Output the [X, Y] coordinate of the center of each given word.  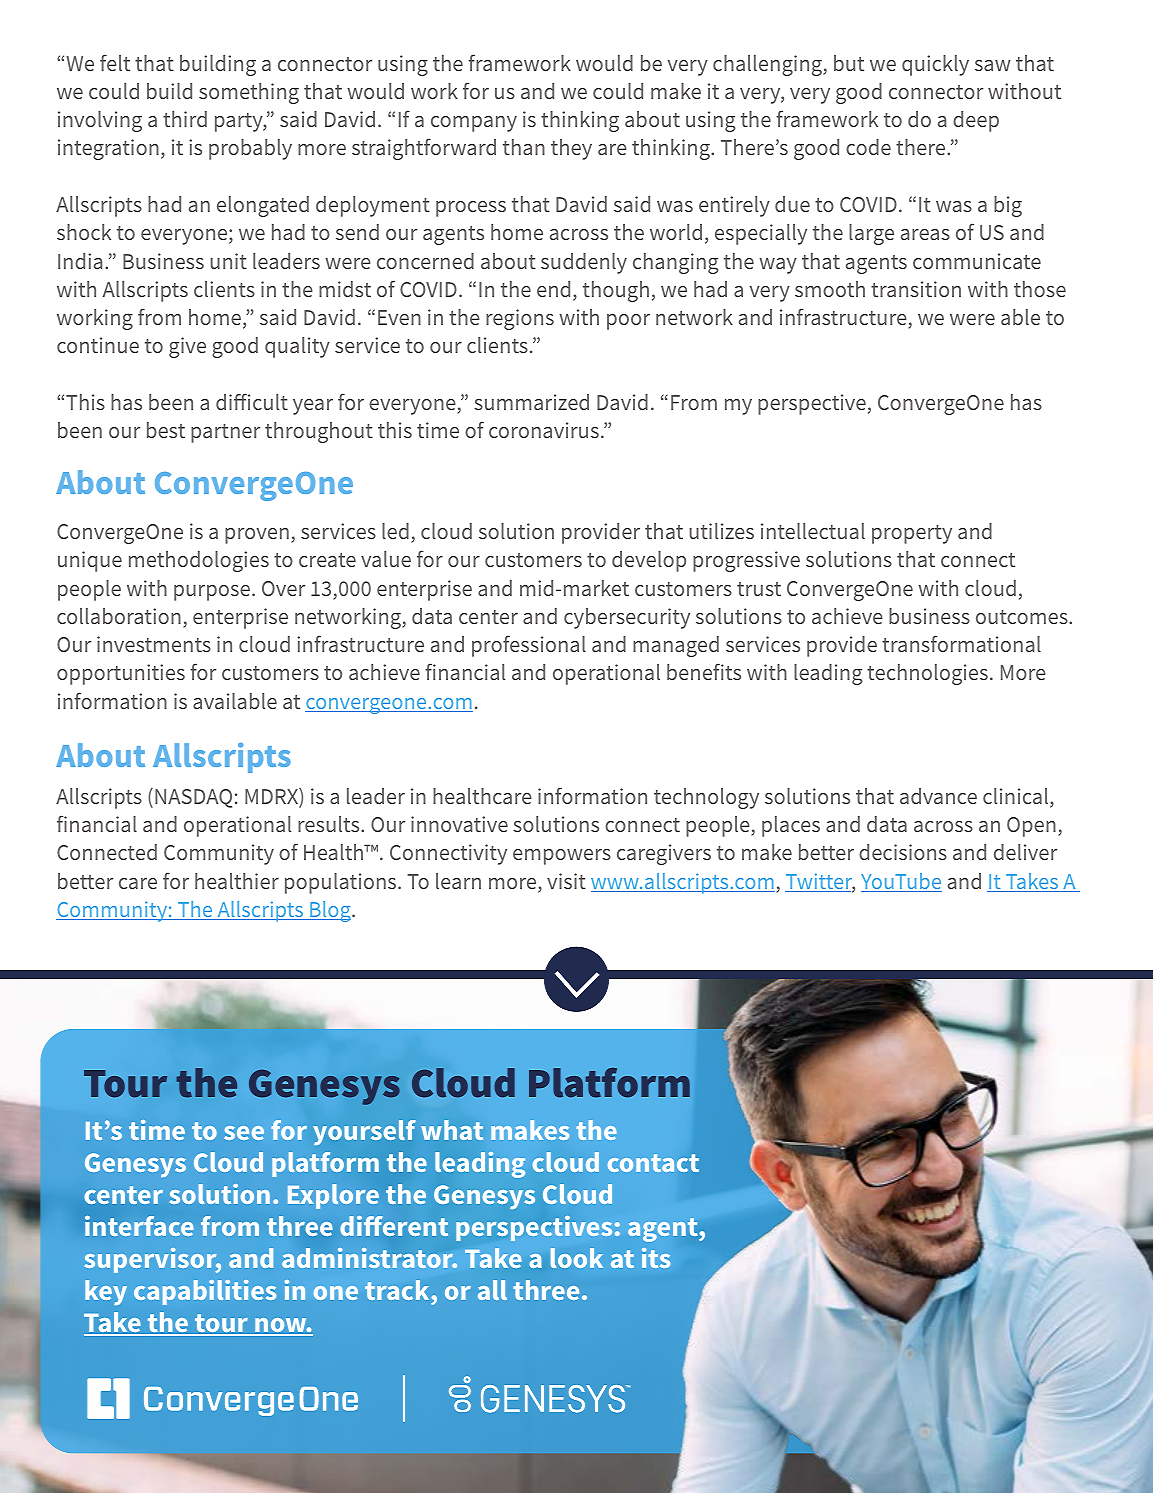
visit [566, 881]
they [571, 149]
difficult [252, 401]
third [185, 119]
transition [916, 289]
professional [529, 646]
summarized [531, 402]
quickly [935, 65]
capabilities [205, 1292]
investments [154, 644]
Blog [330, 911]
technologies [927, 674]
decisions [903, 852]
